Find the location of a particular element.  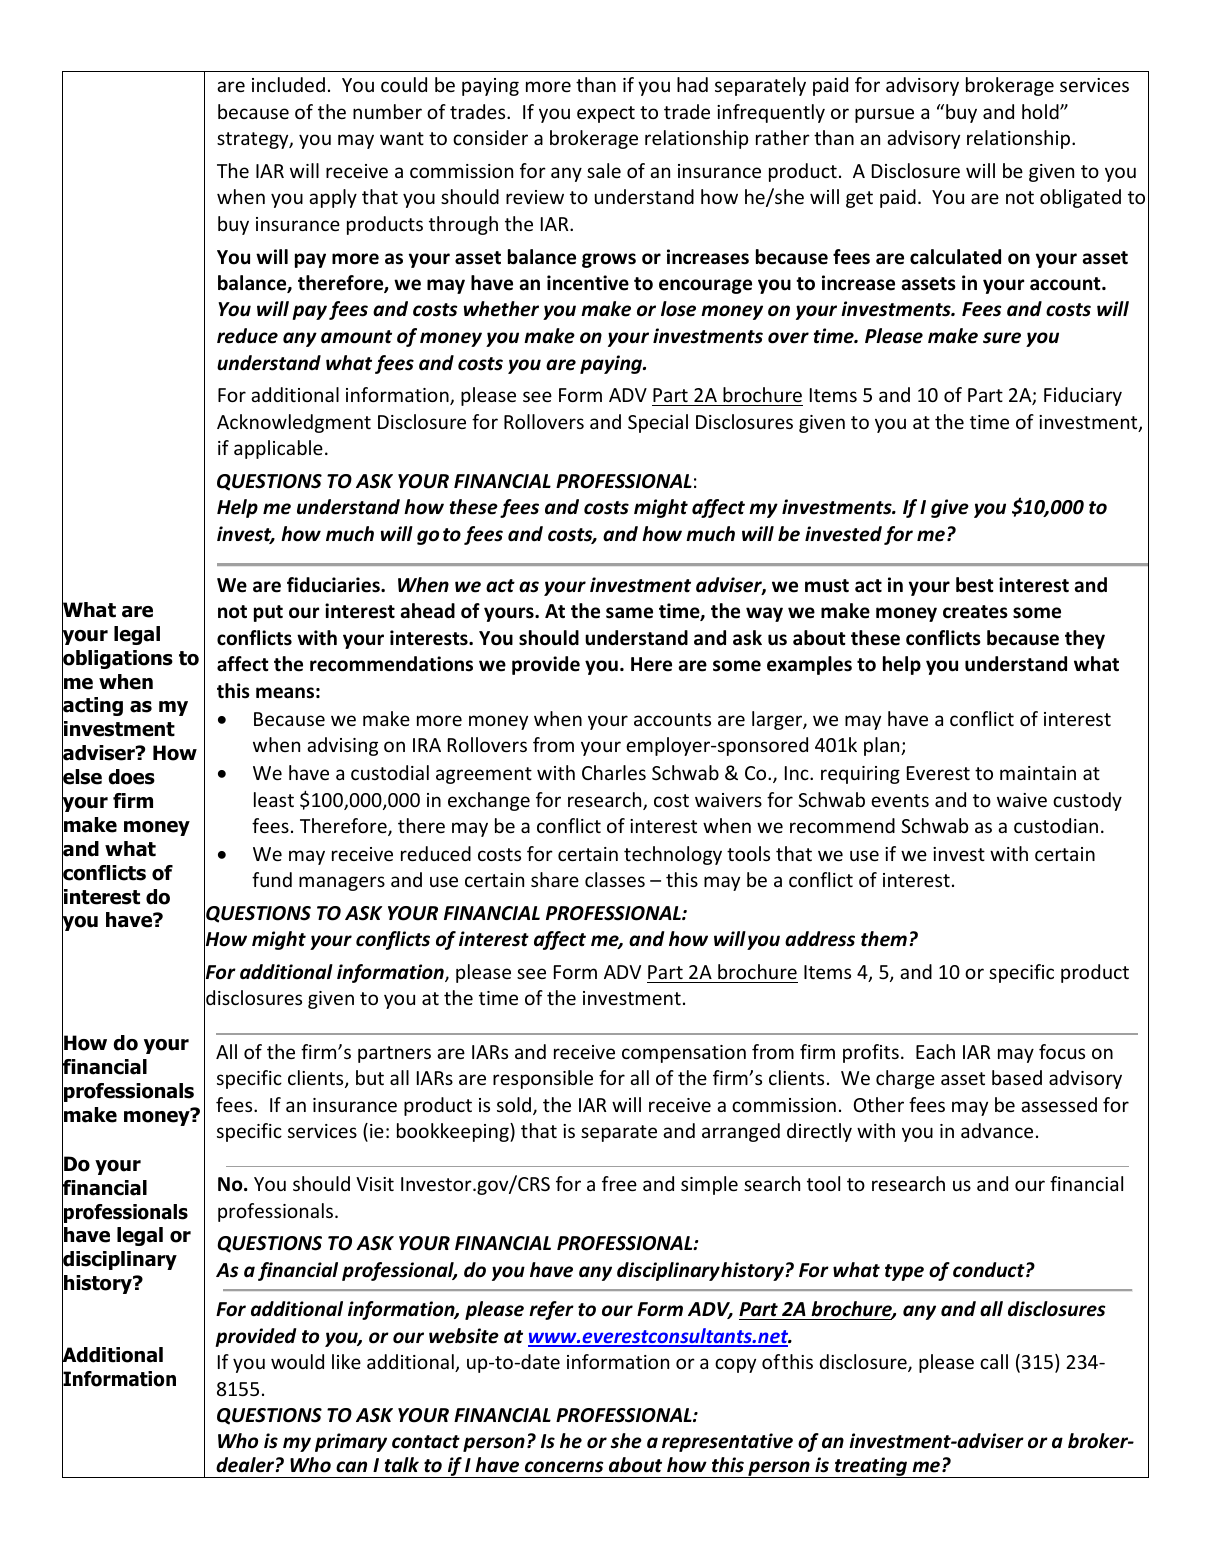

expect is located at coordinates (606, 114).
